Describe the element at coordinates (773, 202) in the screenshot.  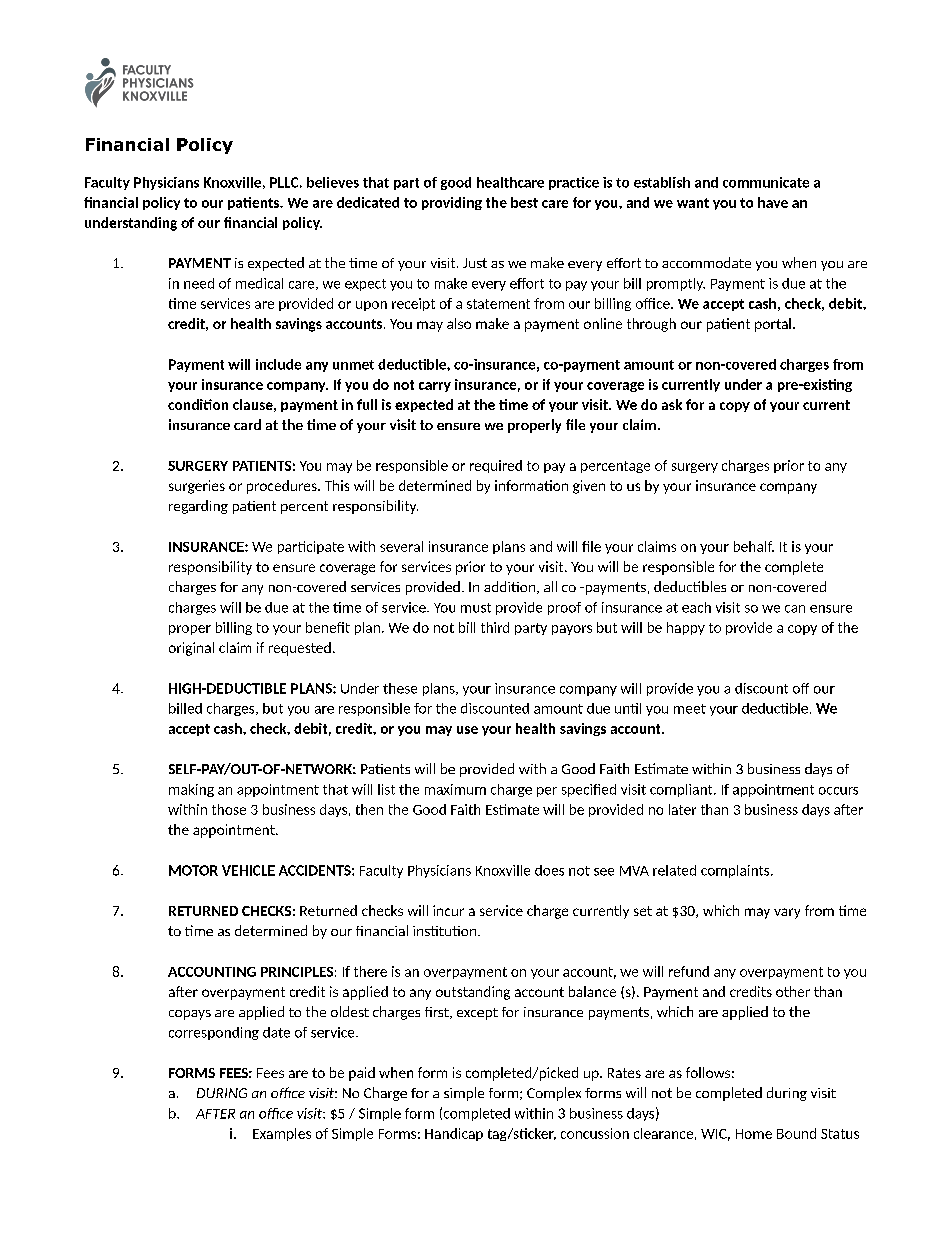
I see `have` at that location.
